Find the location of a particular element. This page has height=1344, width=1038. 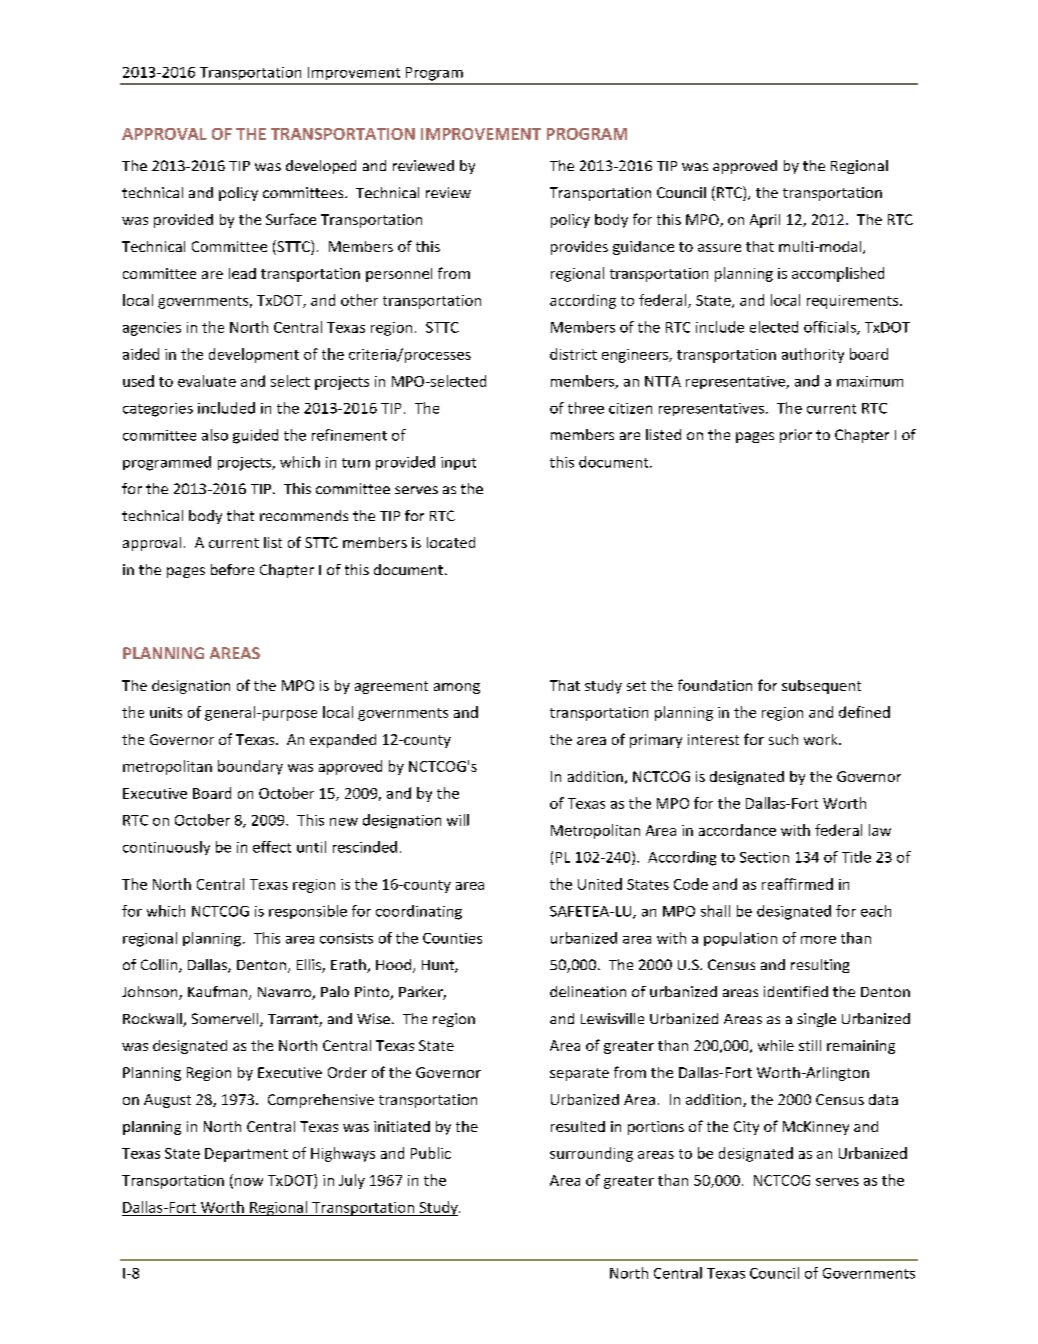

provides is located at coordinates (579, 248).
